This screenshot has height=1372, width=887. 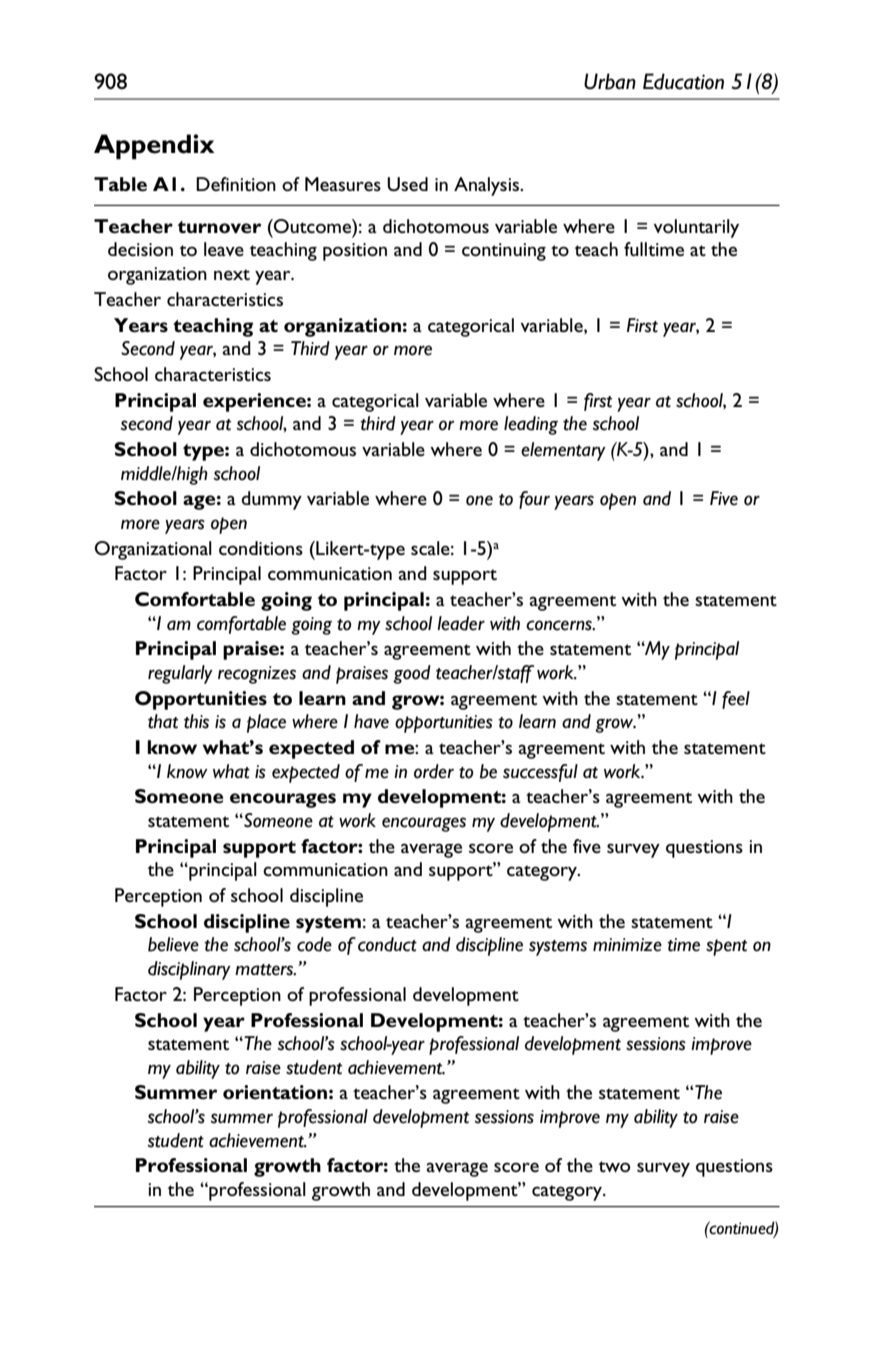 What do you see at coordinates (614, 1166) in the screenshot?
I see `two` at bounding box center [614, 1166].
